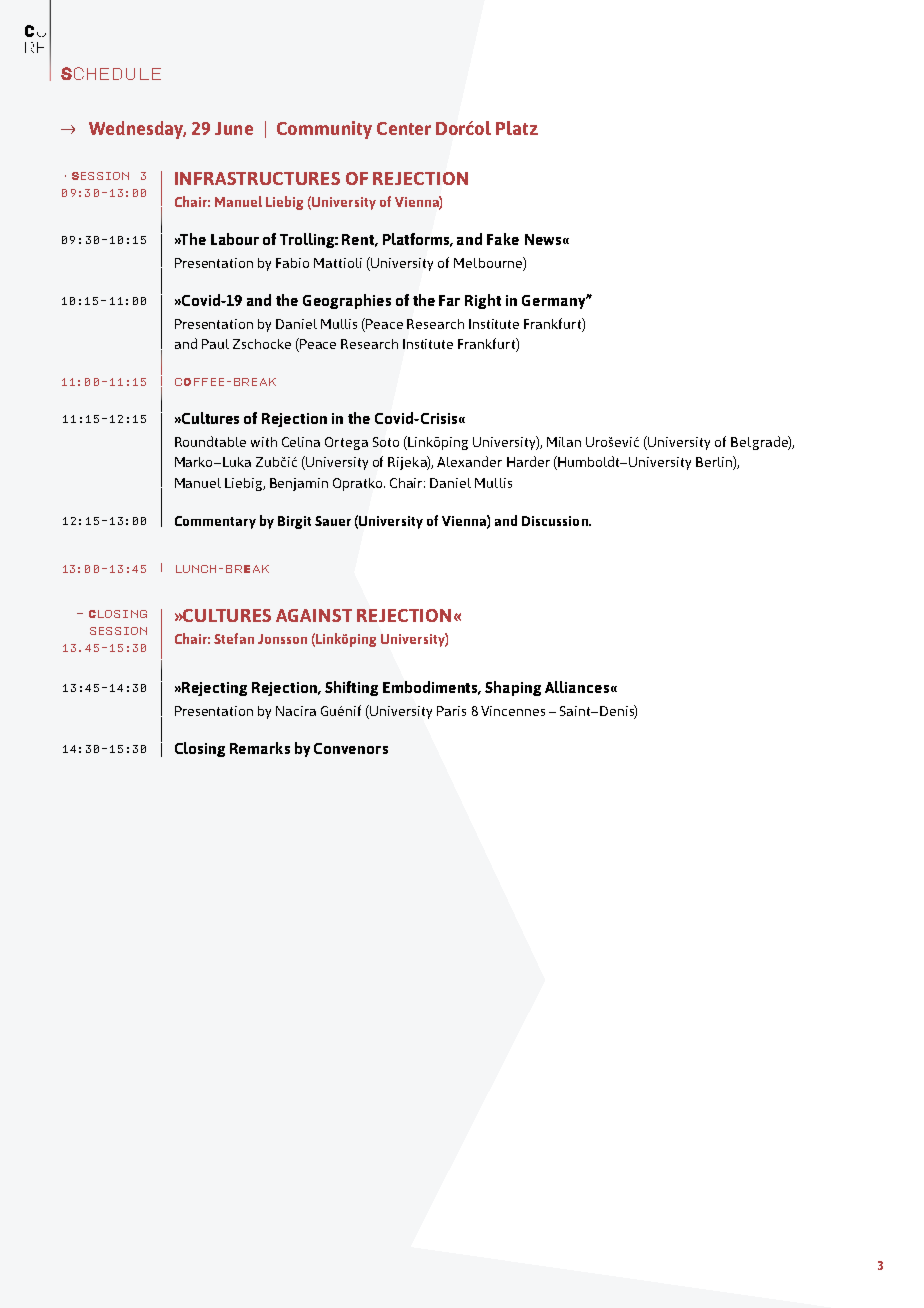 The width and height of the screenshot is (924, 1308). I want to click on Platz, so click(517, 128).
